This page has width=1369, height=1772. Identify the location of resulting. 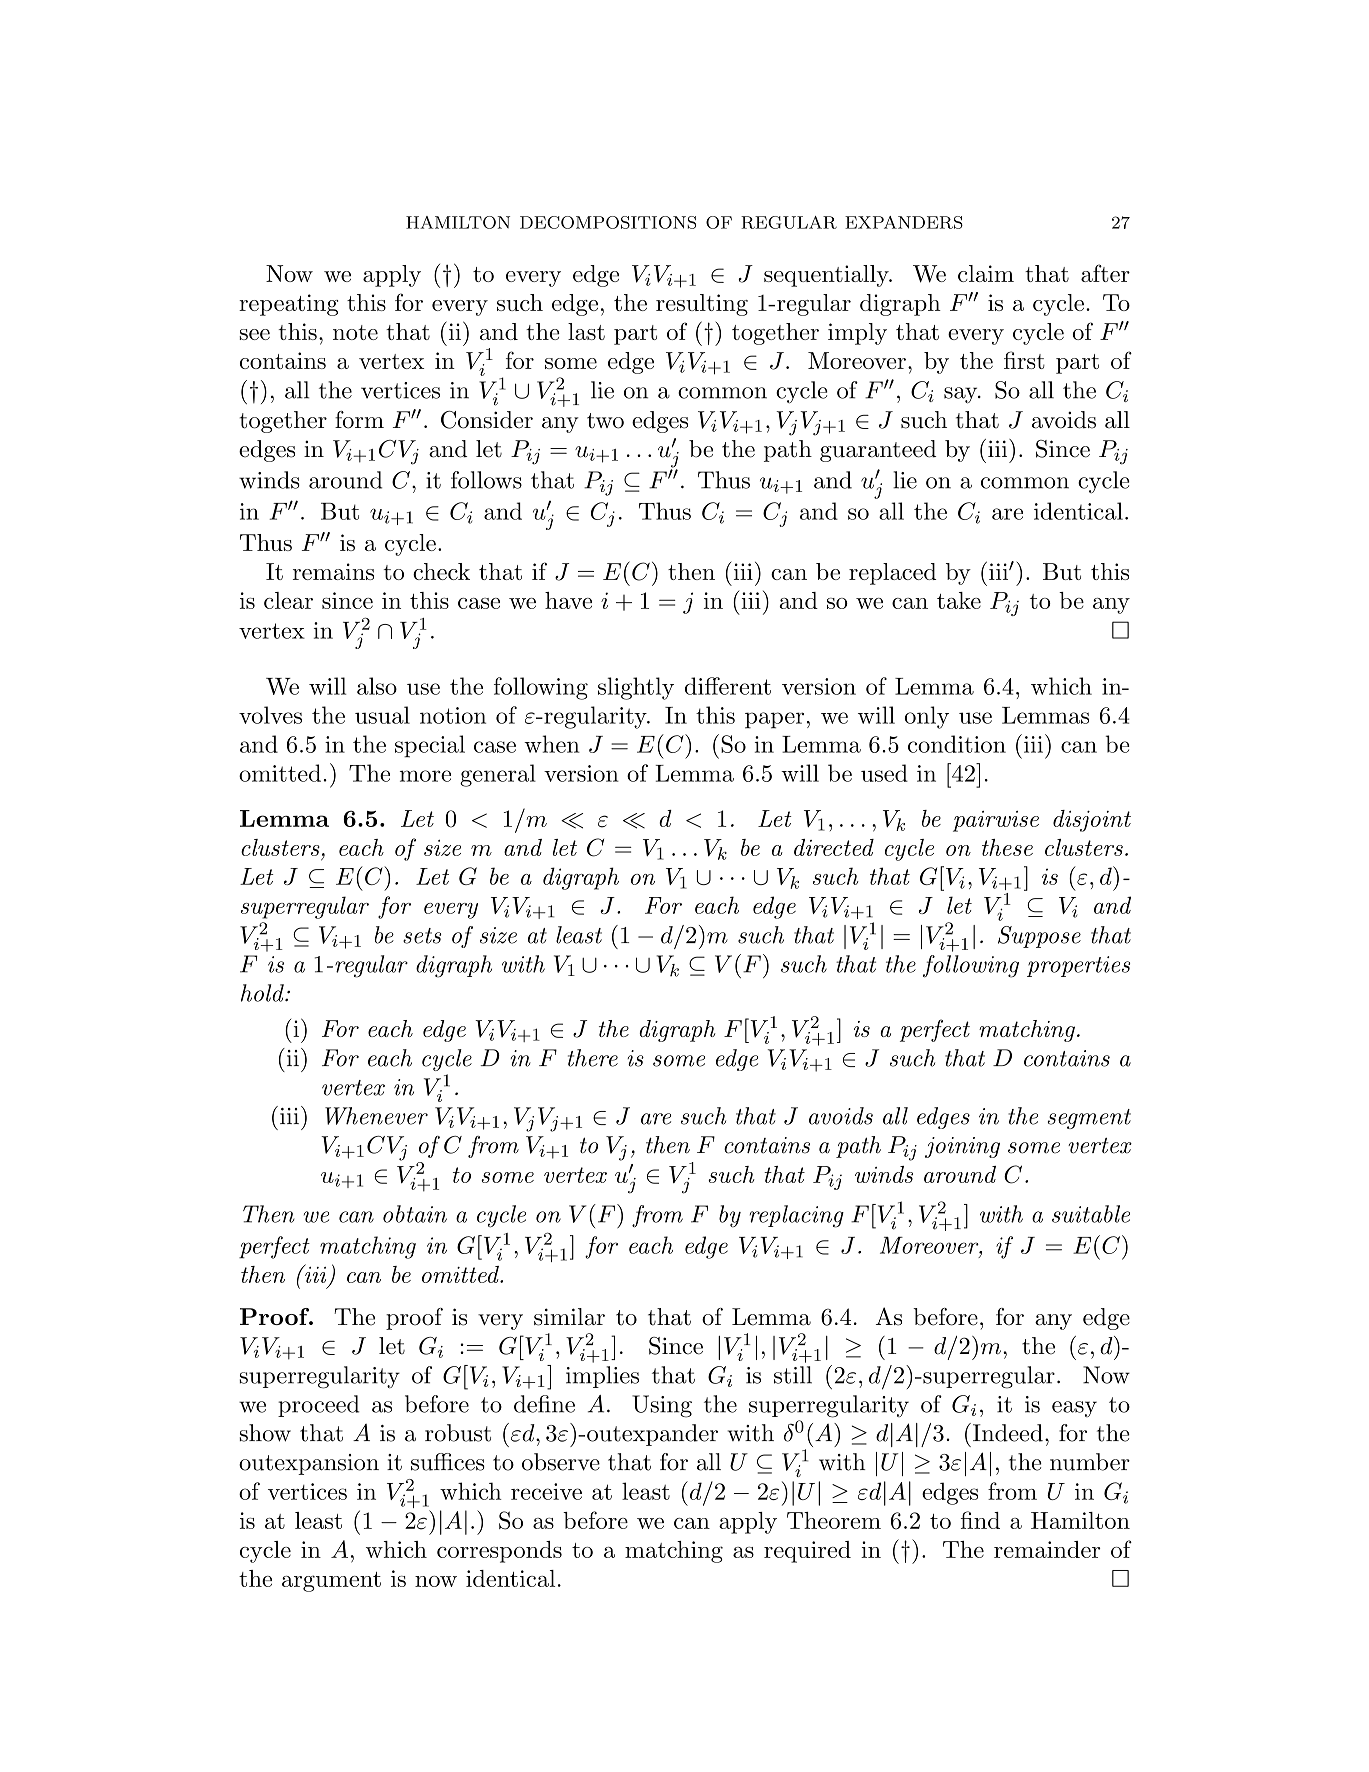
(702, 305).
